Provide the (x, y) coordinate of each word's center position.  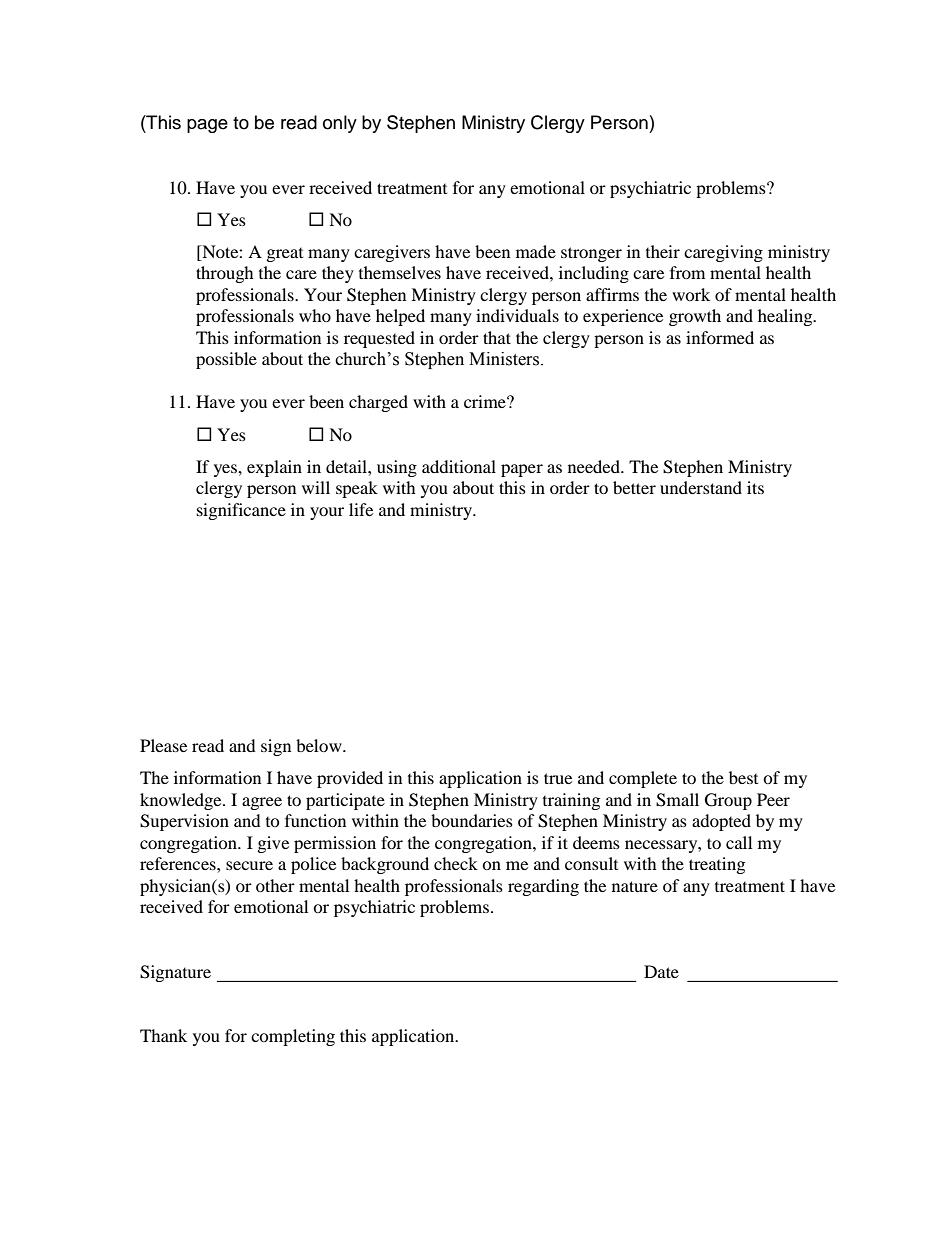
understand (701, 487)
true (558, 778)
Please (163, 745)
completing (293, 1037)
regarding (543, 887)
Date (661, 971)
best (743, 777)
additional (459, 466)
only (340, 124)
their (663, 251)
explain (274, 468)
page (207, 126)
